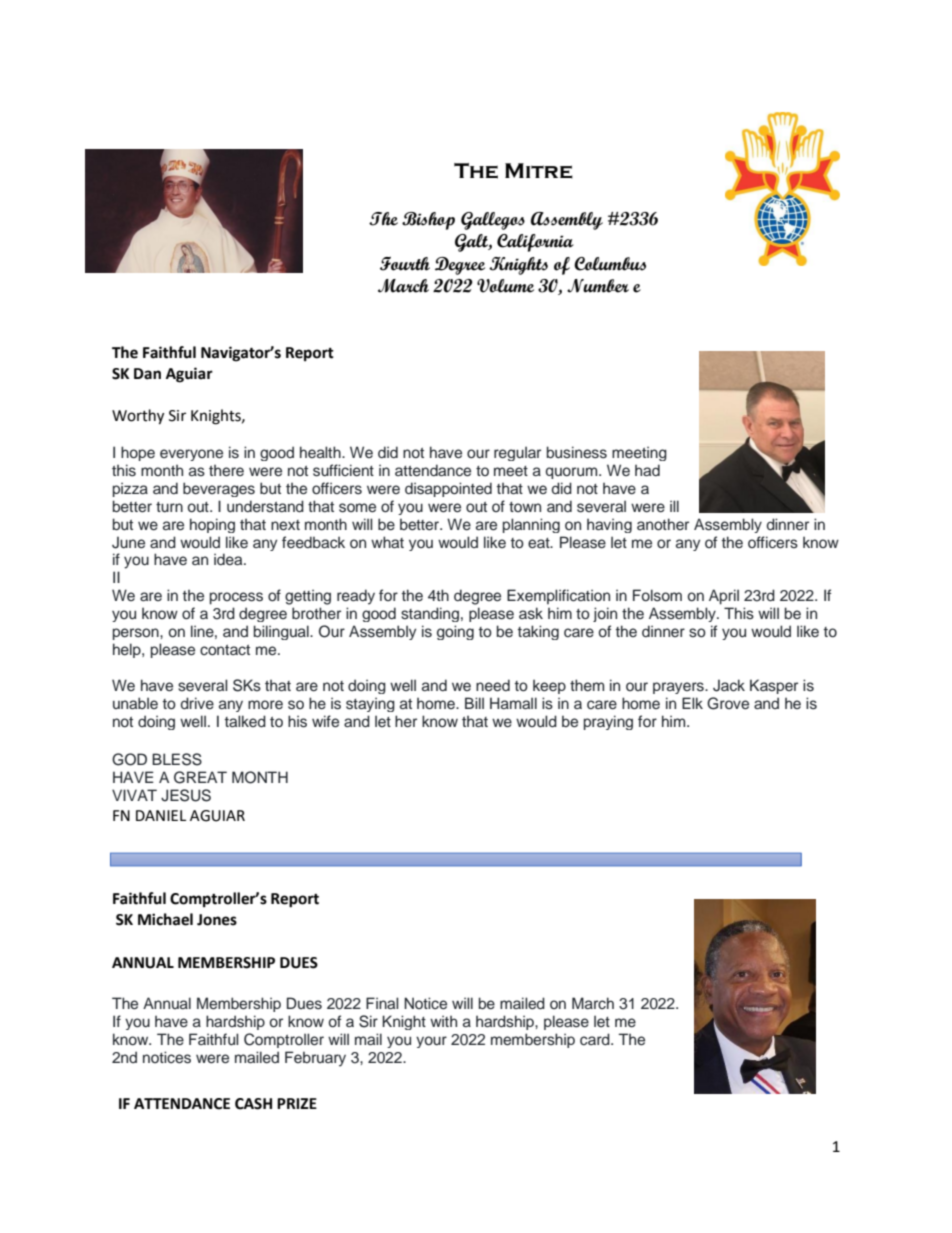 The height and width of the screenshot is (1233, 952). Describe the element at coordinates (539, 171) in the screenshot. I see `Mitre` at that location.
